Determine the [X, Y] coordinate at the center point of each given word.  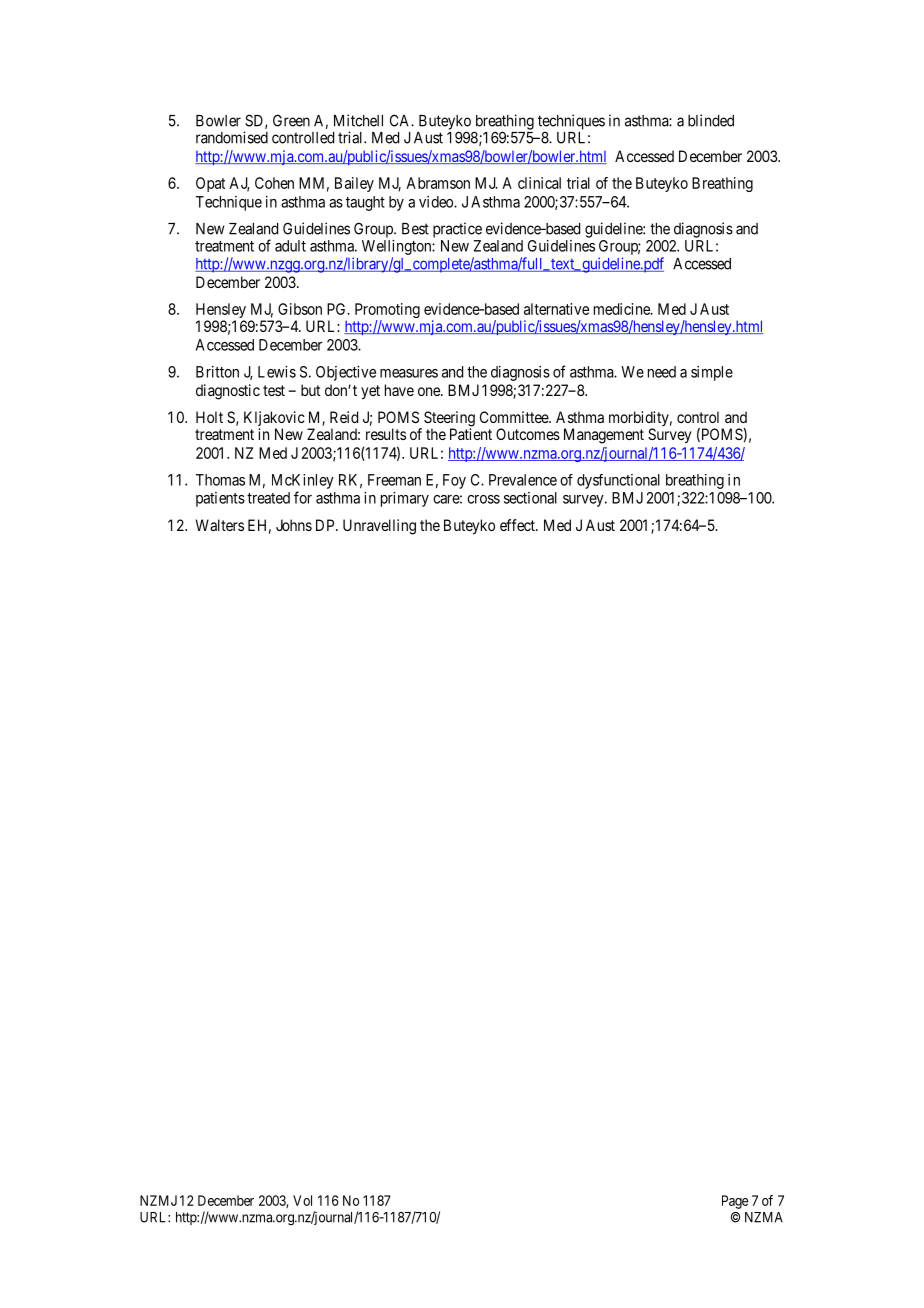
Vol [302, 1200]
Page [735, 1202]
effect [518, 525]
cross [483, 499]
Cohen [274, 183]
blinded [711, 120]
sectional [530, 498]
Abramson [438, 183]
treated [268, 498]
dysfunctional [618, 481]
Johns [294, 525]
